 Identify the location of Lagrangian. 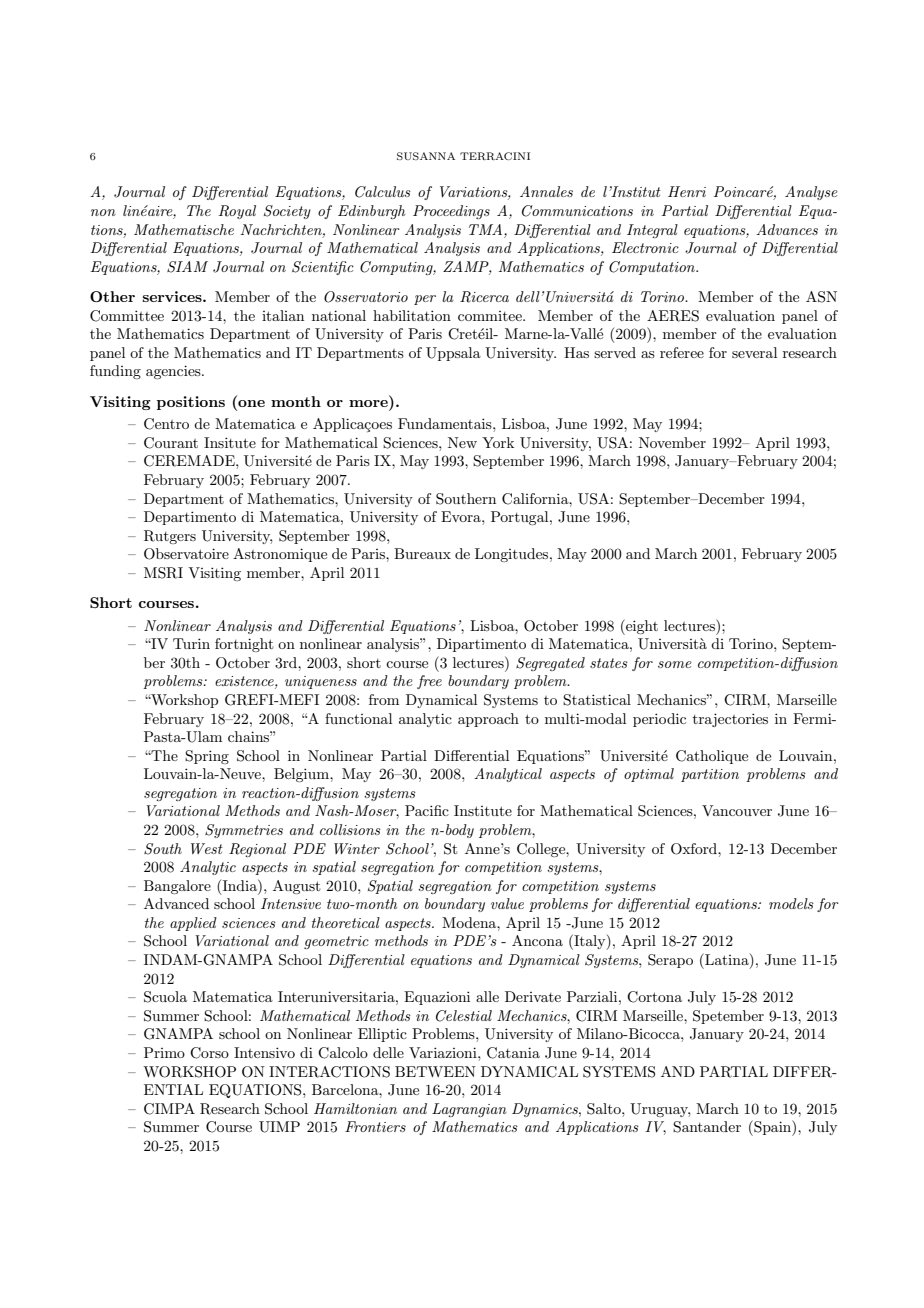
(469, 1110).
